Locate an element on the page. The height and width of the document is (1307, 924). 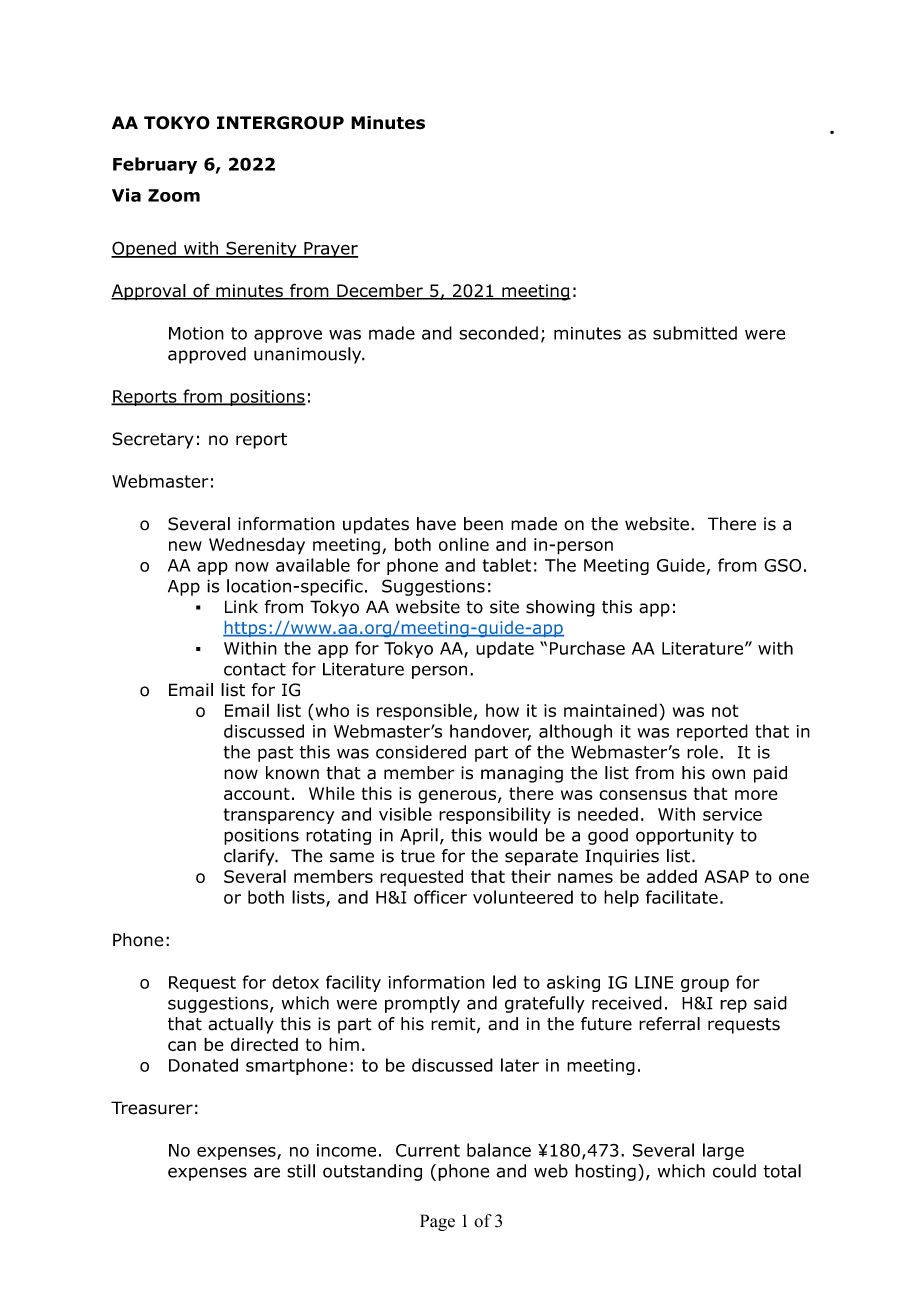
Zoom is located at coordinates (174, 195).
